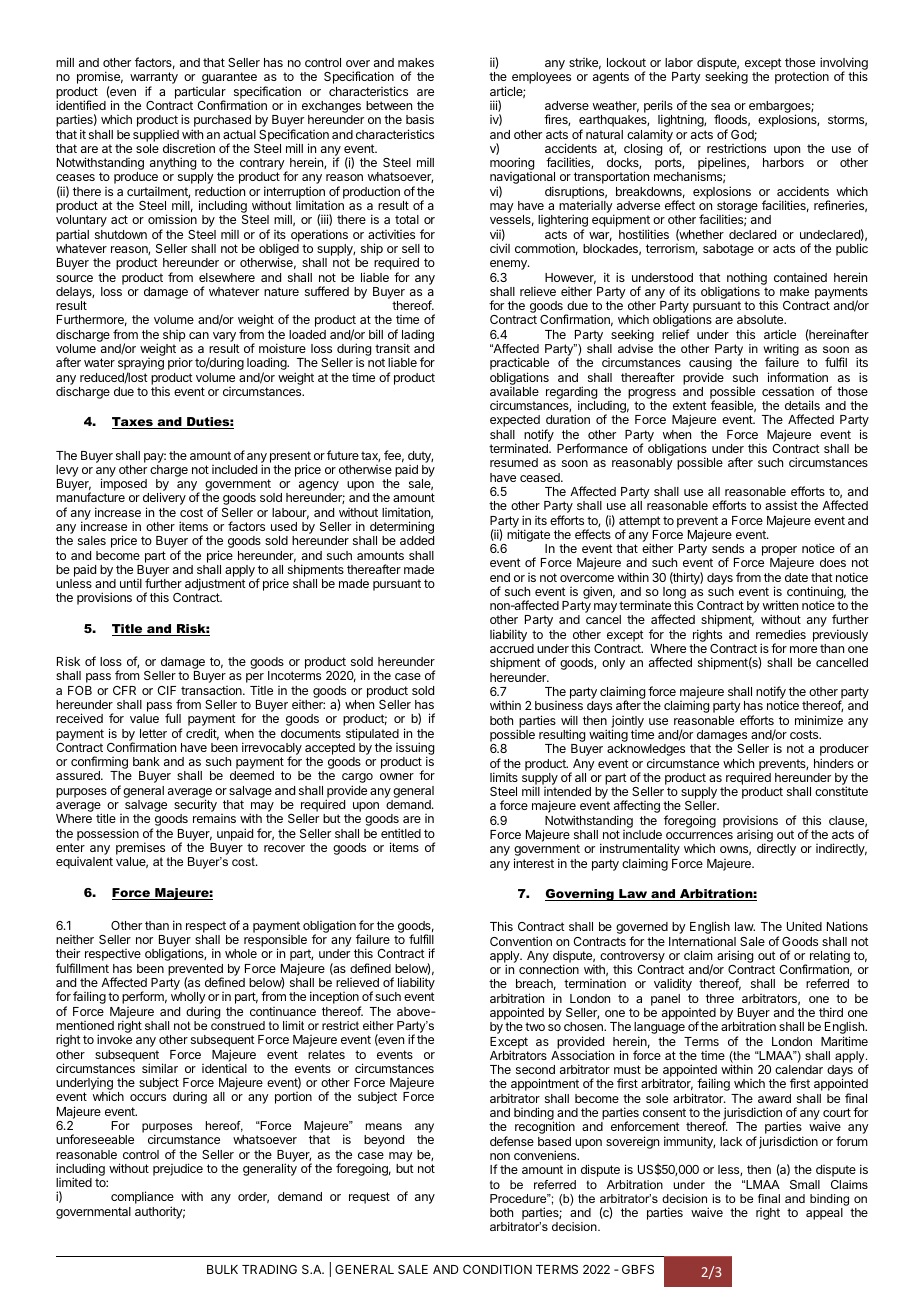 This screenshot has width=924, height=1308. What do you see at coordinates (720, 998) in the screenshot?
I see `three` at bounding box center [720, 998].
